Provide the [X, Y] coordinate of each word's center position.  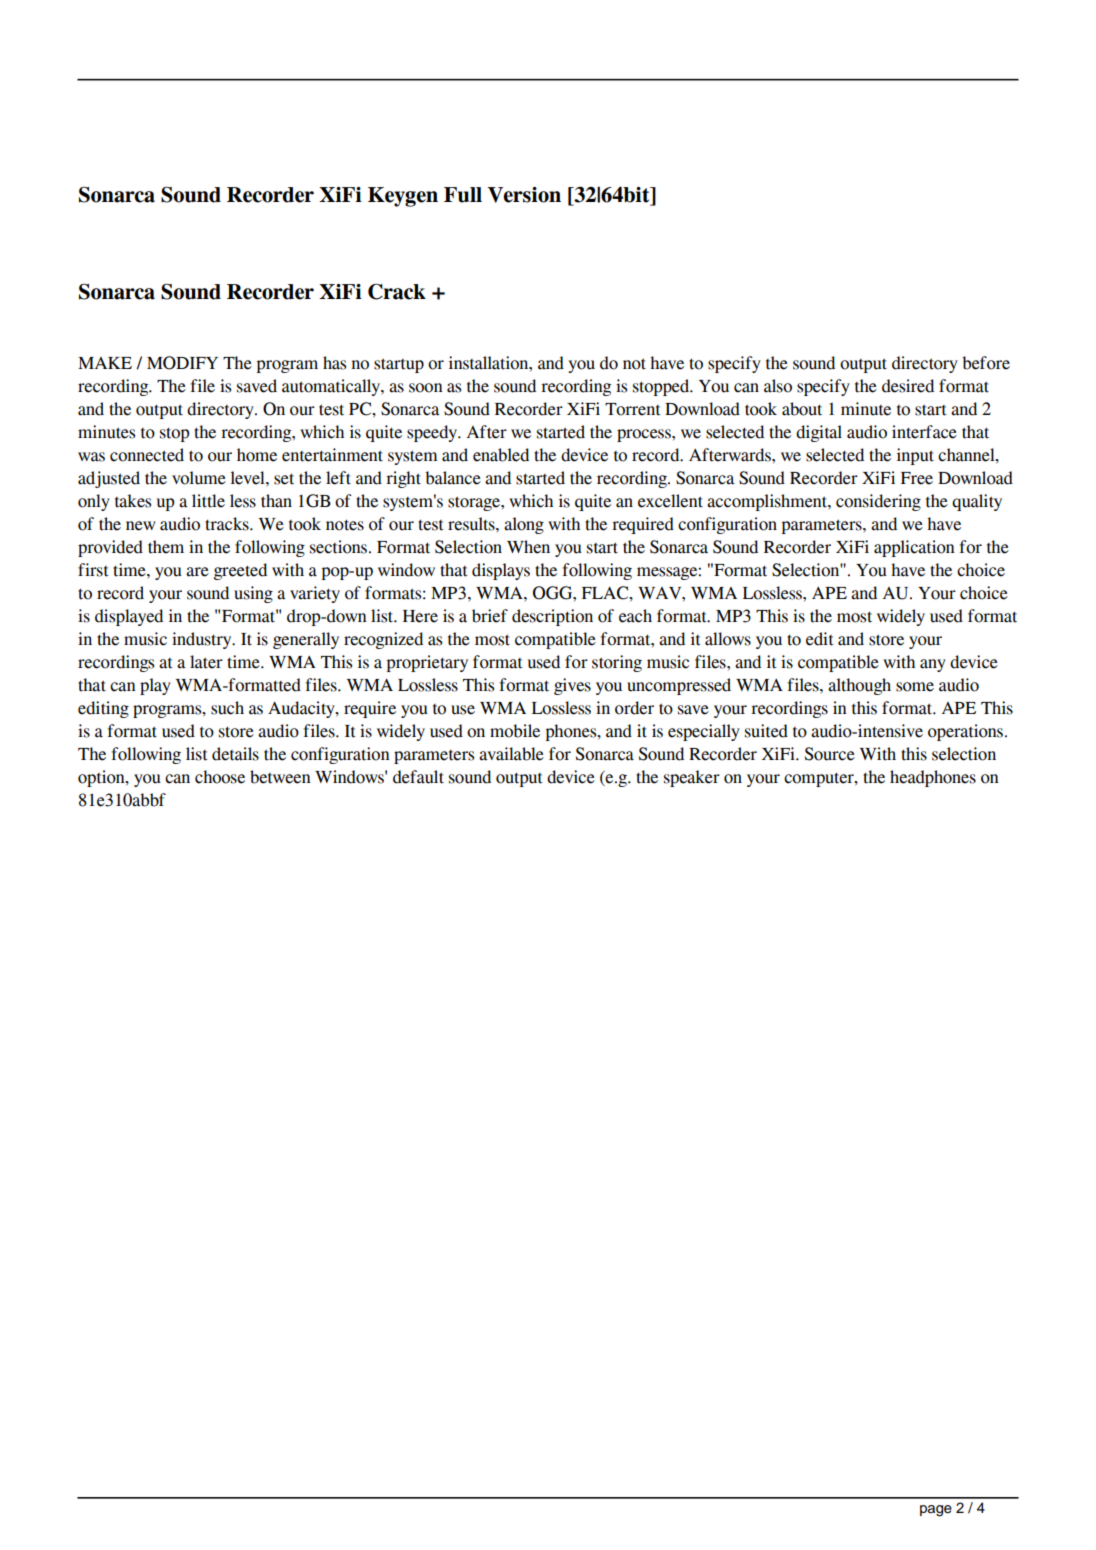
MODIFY [182, 363]
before [986, 363]
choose [220, 777]
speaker [692, 778]
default [418, 777]
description [552, 617]
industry [203, 640]
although [859, 686]
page [936, 1511]
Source [830, 754]
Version [524, 195]
